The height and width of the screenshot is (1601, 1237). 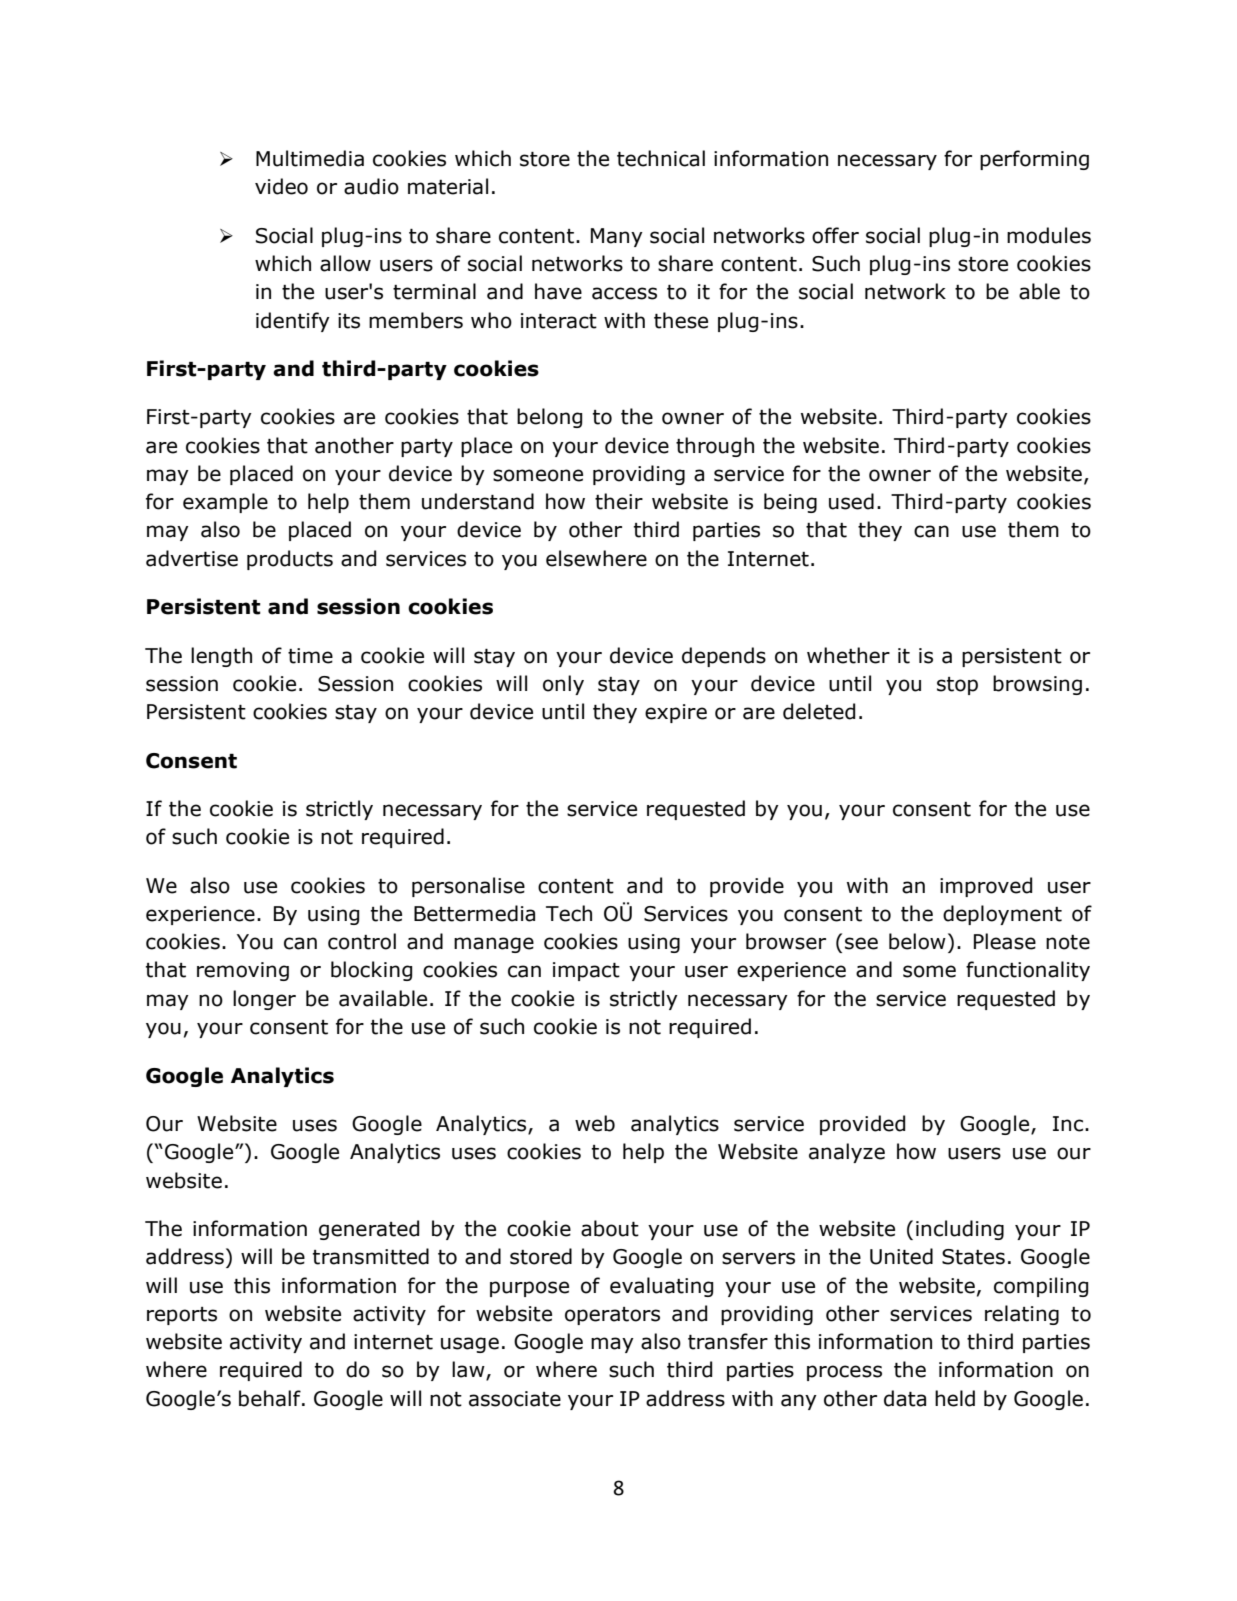 I want to click on longer, so click(x=264, y=1000).
